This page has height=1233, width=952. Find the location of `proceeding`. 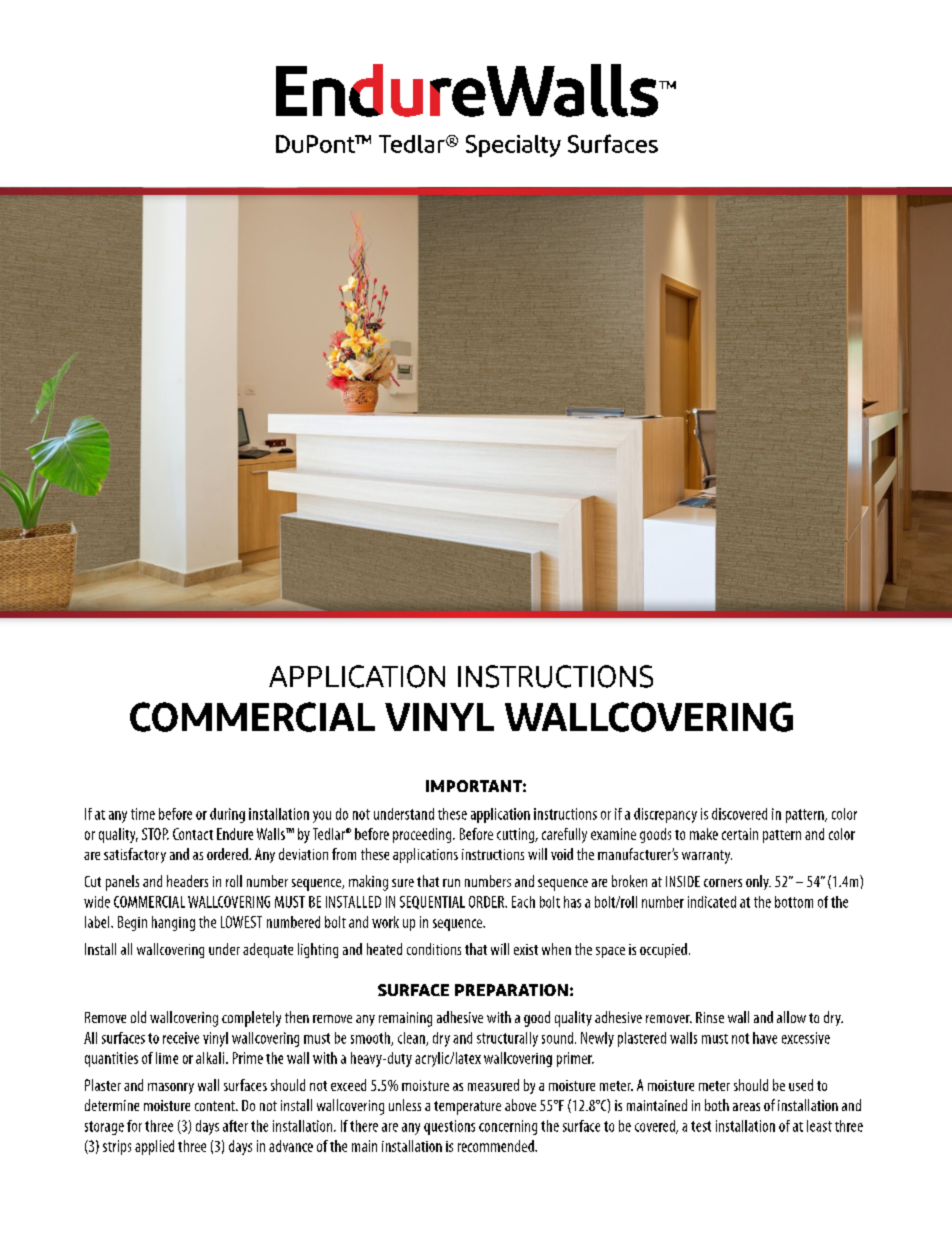

proceeding is located at coordinates (423, 835).
